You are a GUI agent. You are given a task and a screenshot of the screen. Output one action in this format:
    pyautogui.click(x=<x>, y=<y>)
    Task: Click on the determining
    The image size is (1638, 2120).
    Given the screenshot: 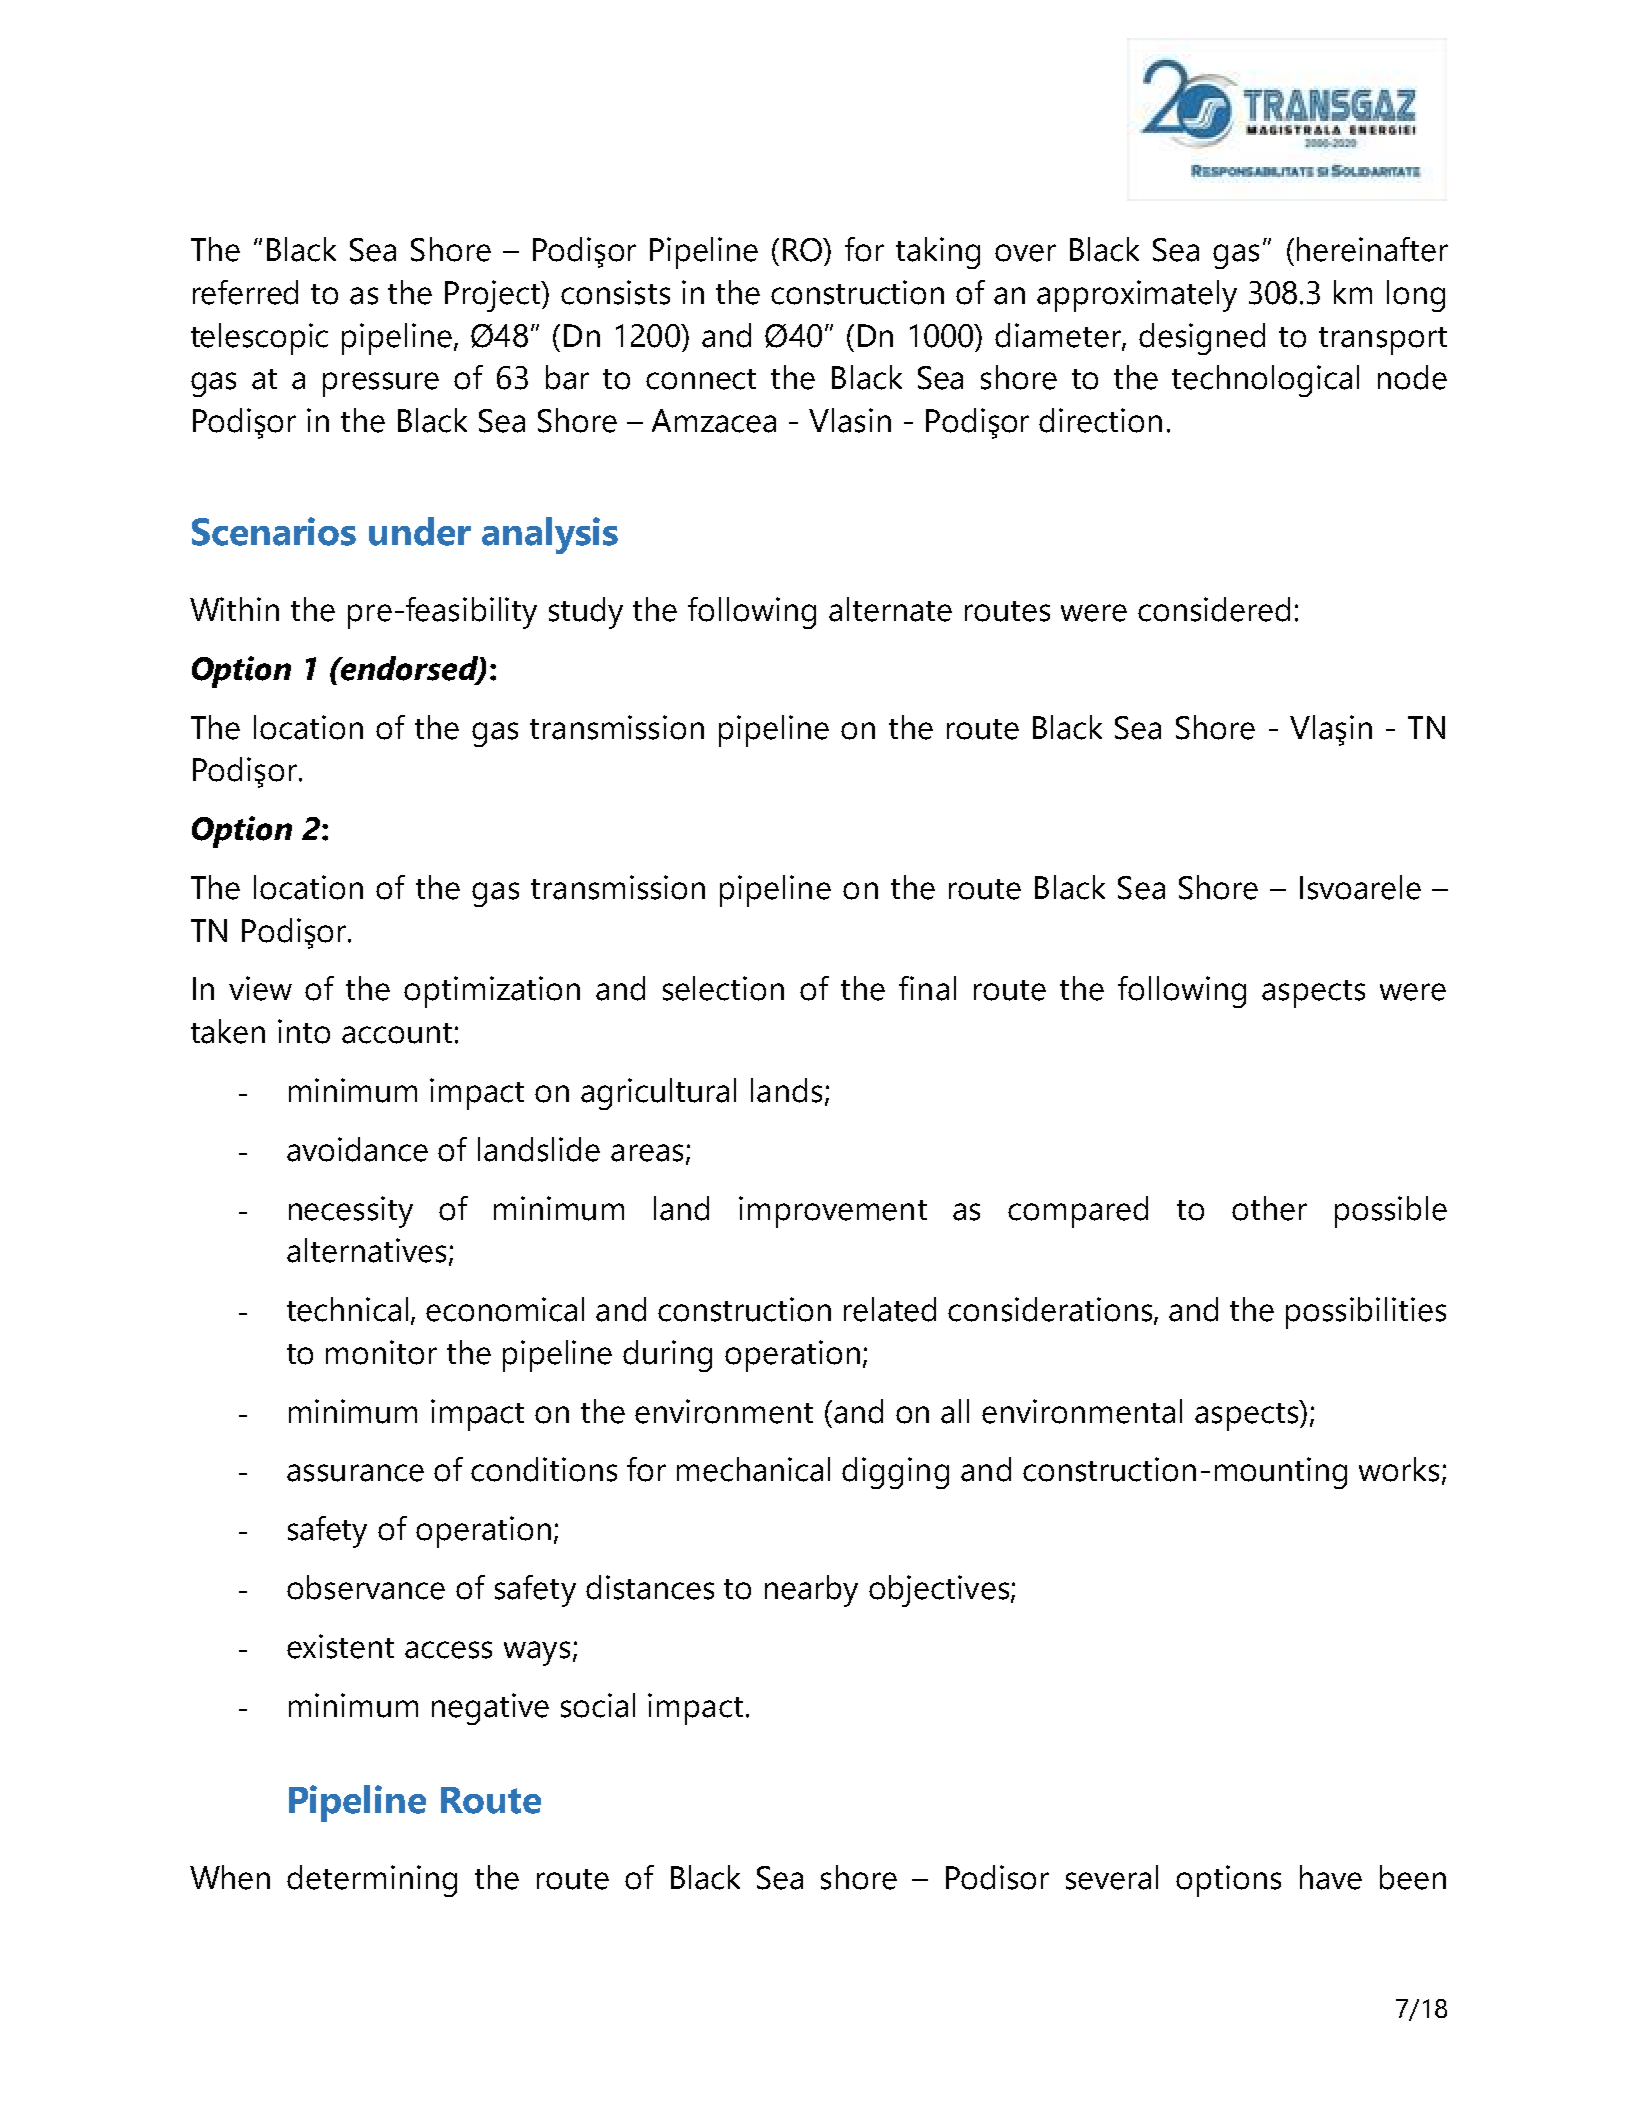 What is the action you would take?
    pyautogui.click(x=372, y=1881)
